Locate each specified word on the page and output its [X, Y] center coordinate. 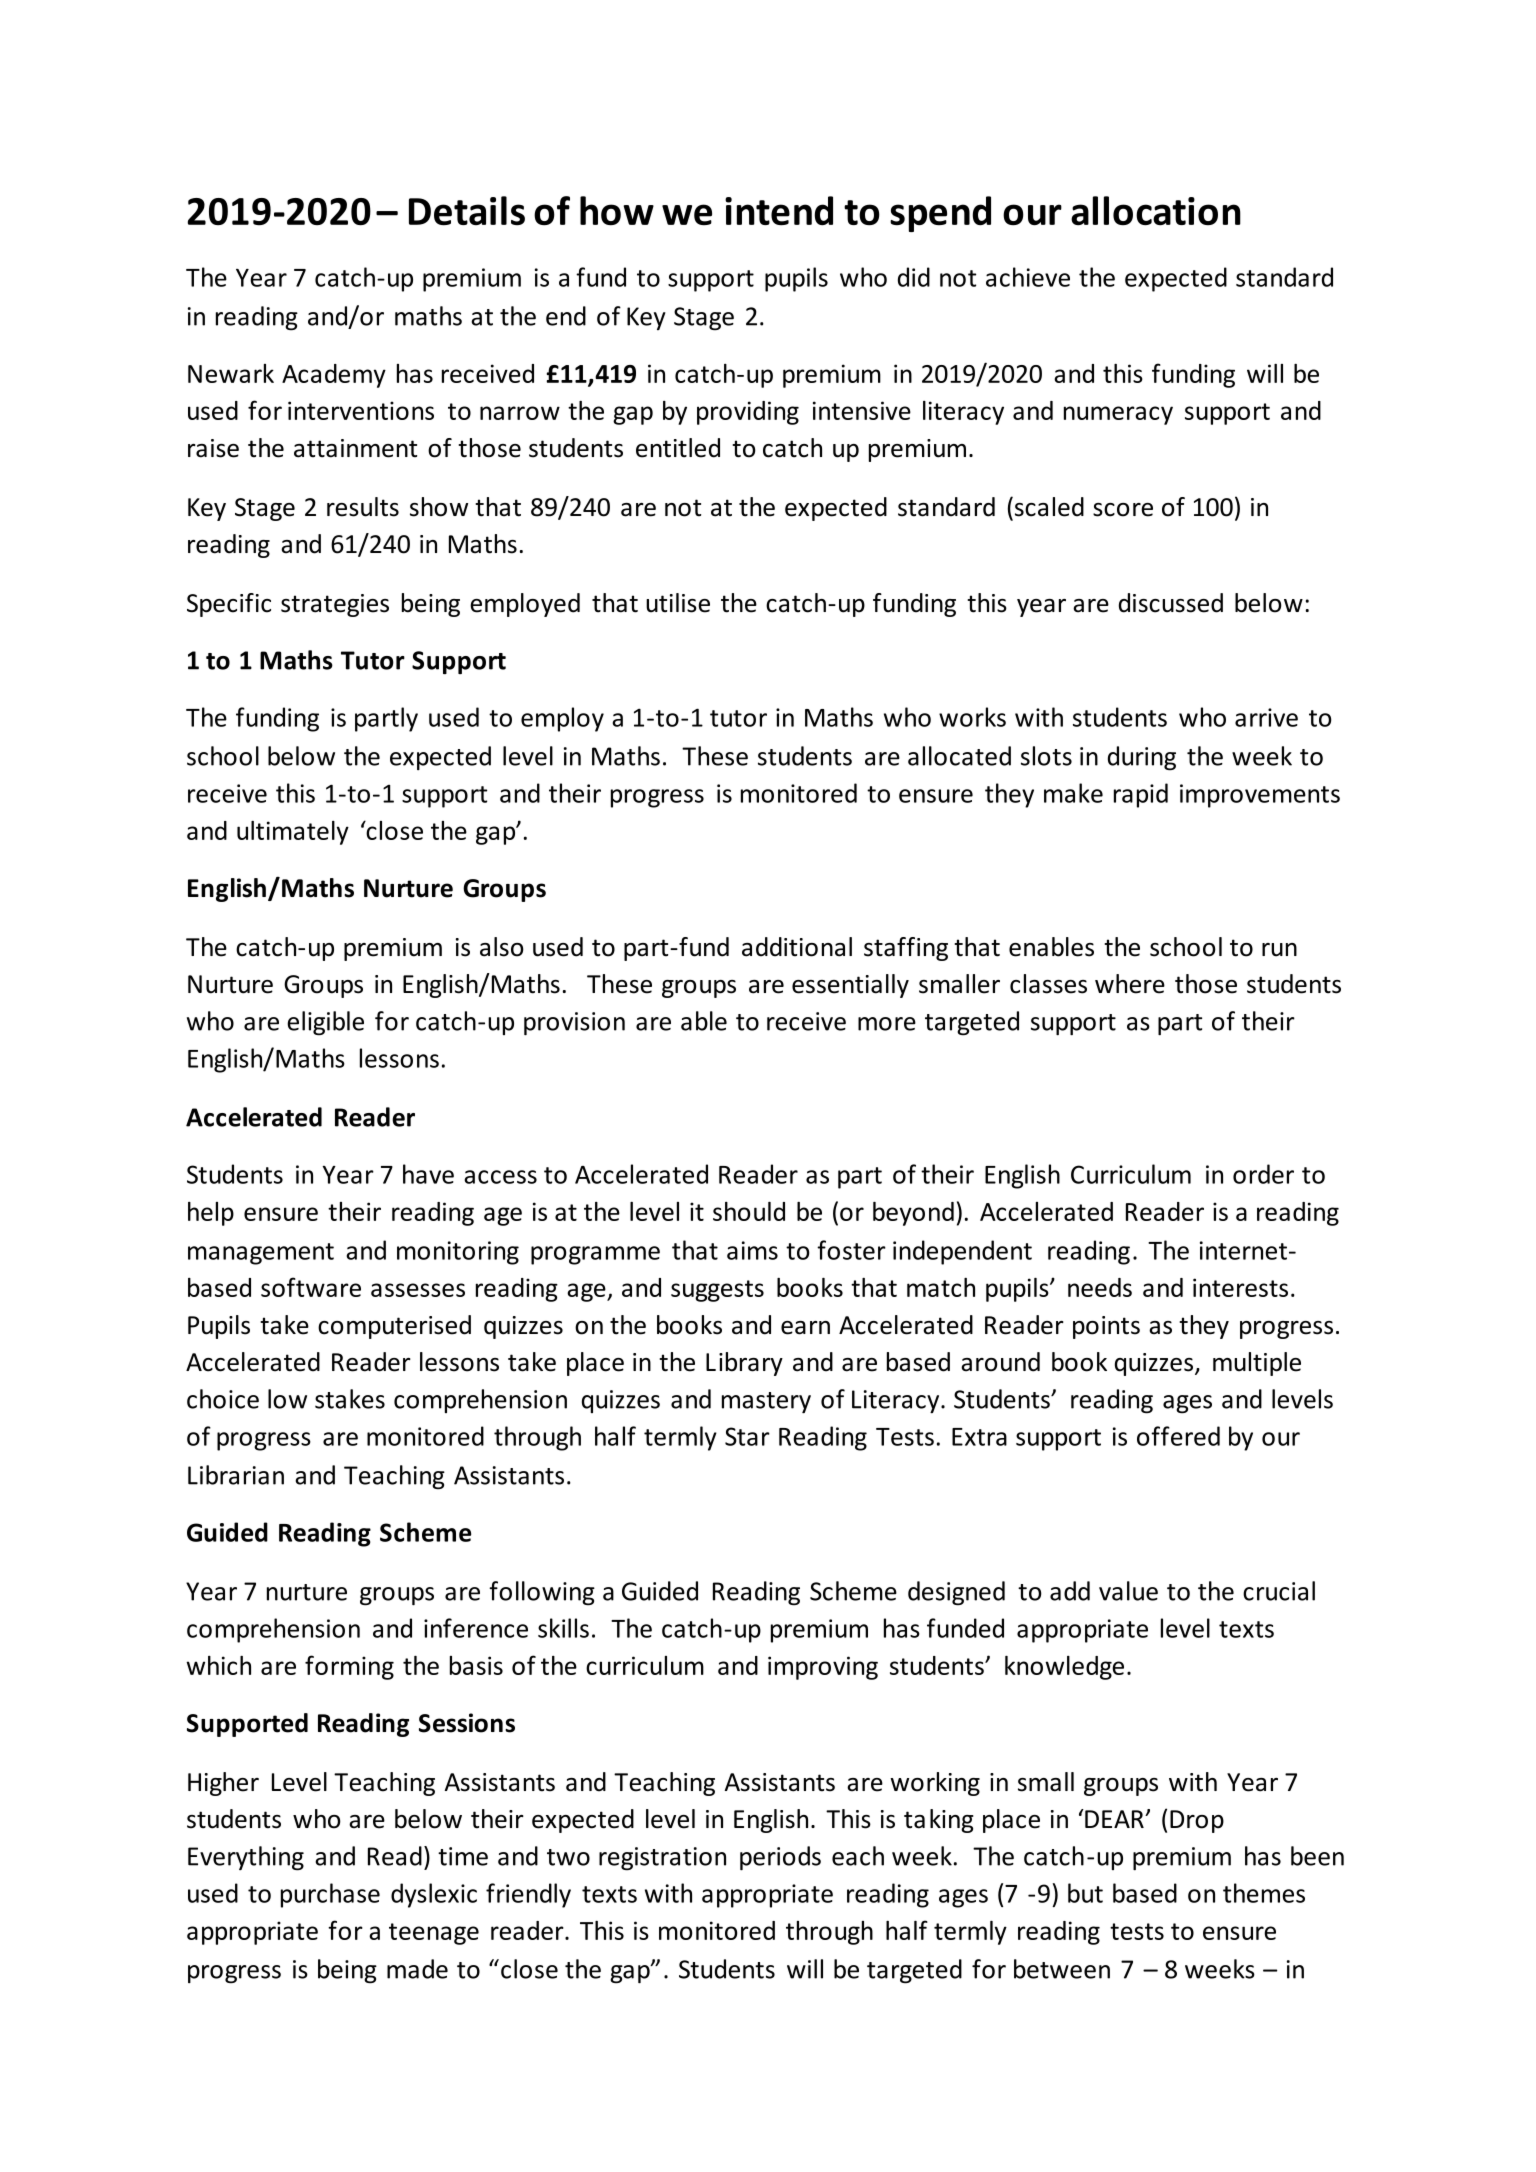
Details [467, 211]
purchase [330, 1895]
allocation [1156, 211]
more [887, 1024]
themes [1264, 1893]
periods [780, 1858]
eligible [325, 1023]
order [1263, 1174]
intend [779, 211]
